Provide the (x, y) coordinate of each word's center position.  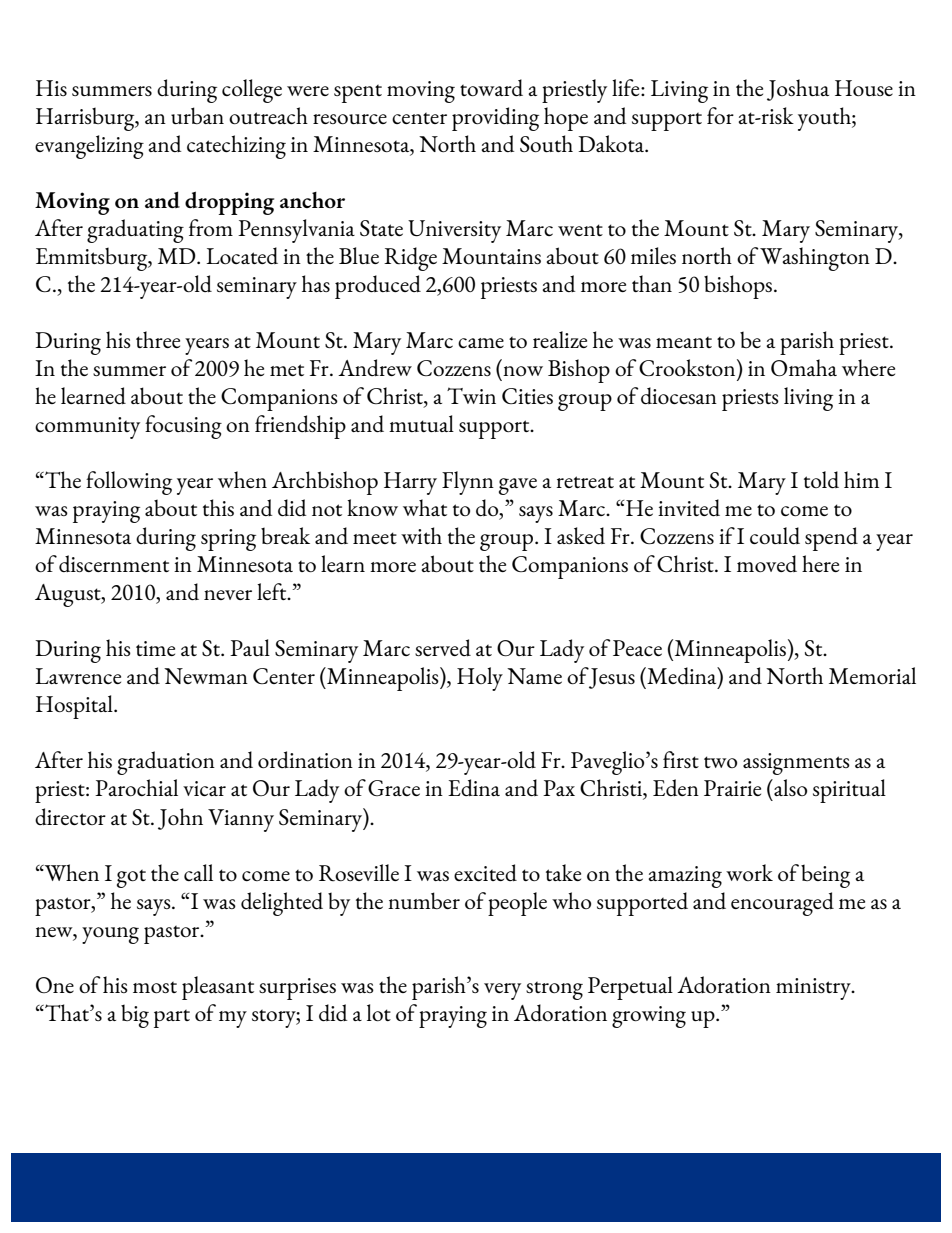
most (155, 987)
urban (197, 115)
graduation (166, 763)
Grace (394, 788)
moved (767, 563)
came (481, 343)
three (158, 339)
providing (495, 119)
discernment (114, 563)
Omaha (804, 367)
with (421, 535)
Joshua (798, 90)
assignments (796, 764)
